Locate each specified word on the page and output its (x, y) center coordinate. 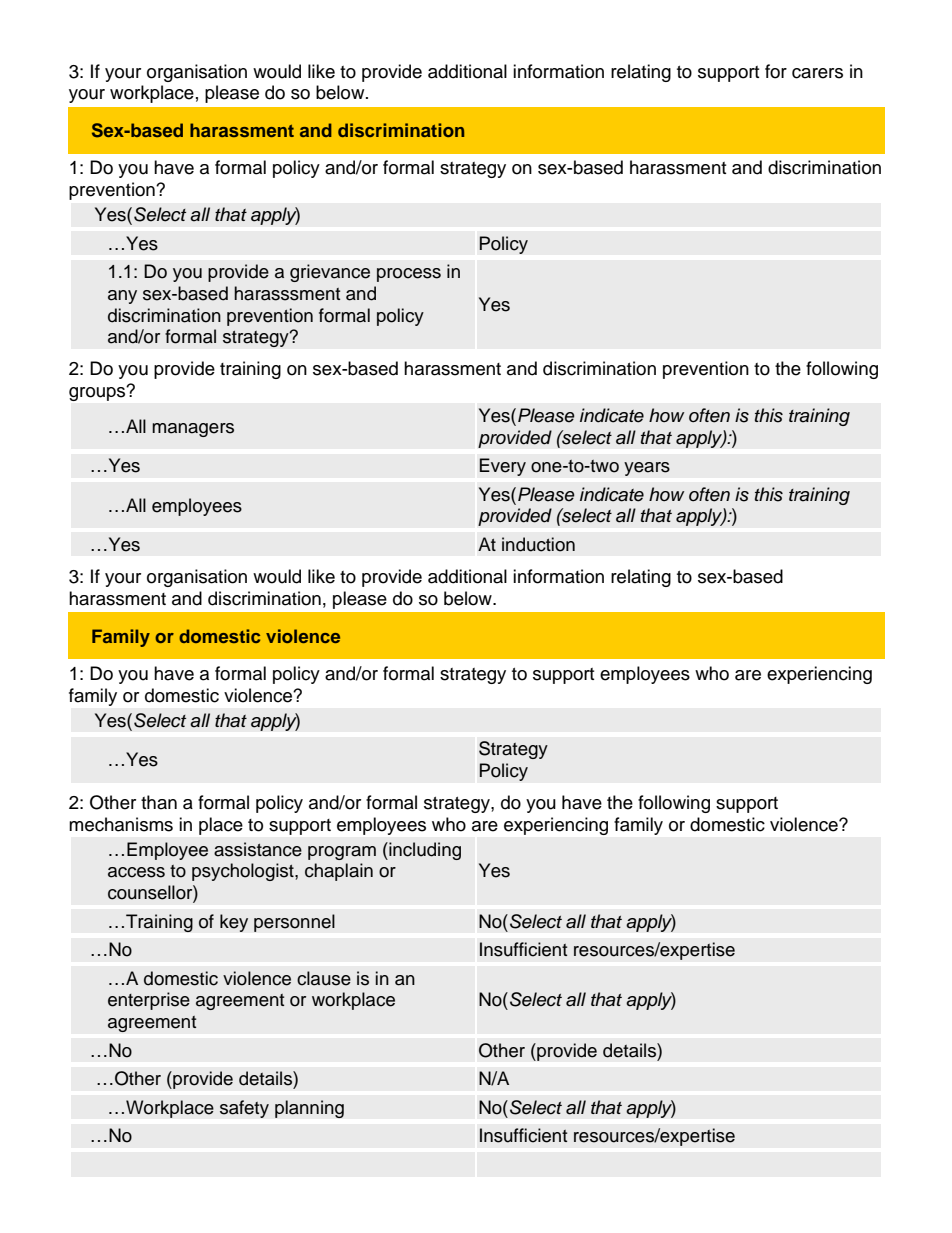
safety (244, 1109)
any (122, 297)
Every (502, 467)
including (424, 851)
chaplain (339, 872)
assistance (258, 849)
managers (193, 430)
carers (817, 73)
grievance (330, 273)
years (647, 469)
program (342, 853)
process (409, 275)
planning (309, 1109)
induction (538, 544)
